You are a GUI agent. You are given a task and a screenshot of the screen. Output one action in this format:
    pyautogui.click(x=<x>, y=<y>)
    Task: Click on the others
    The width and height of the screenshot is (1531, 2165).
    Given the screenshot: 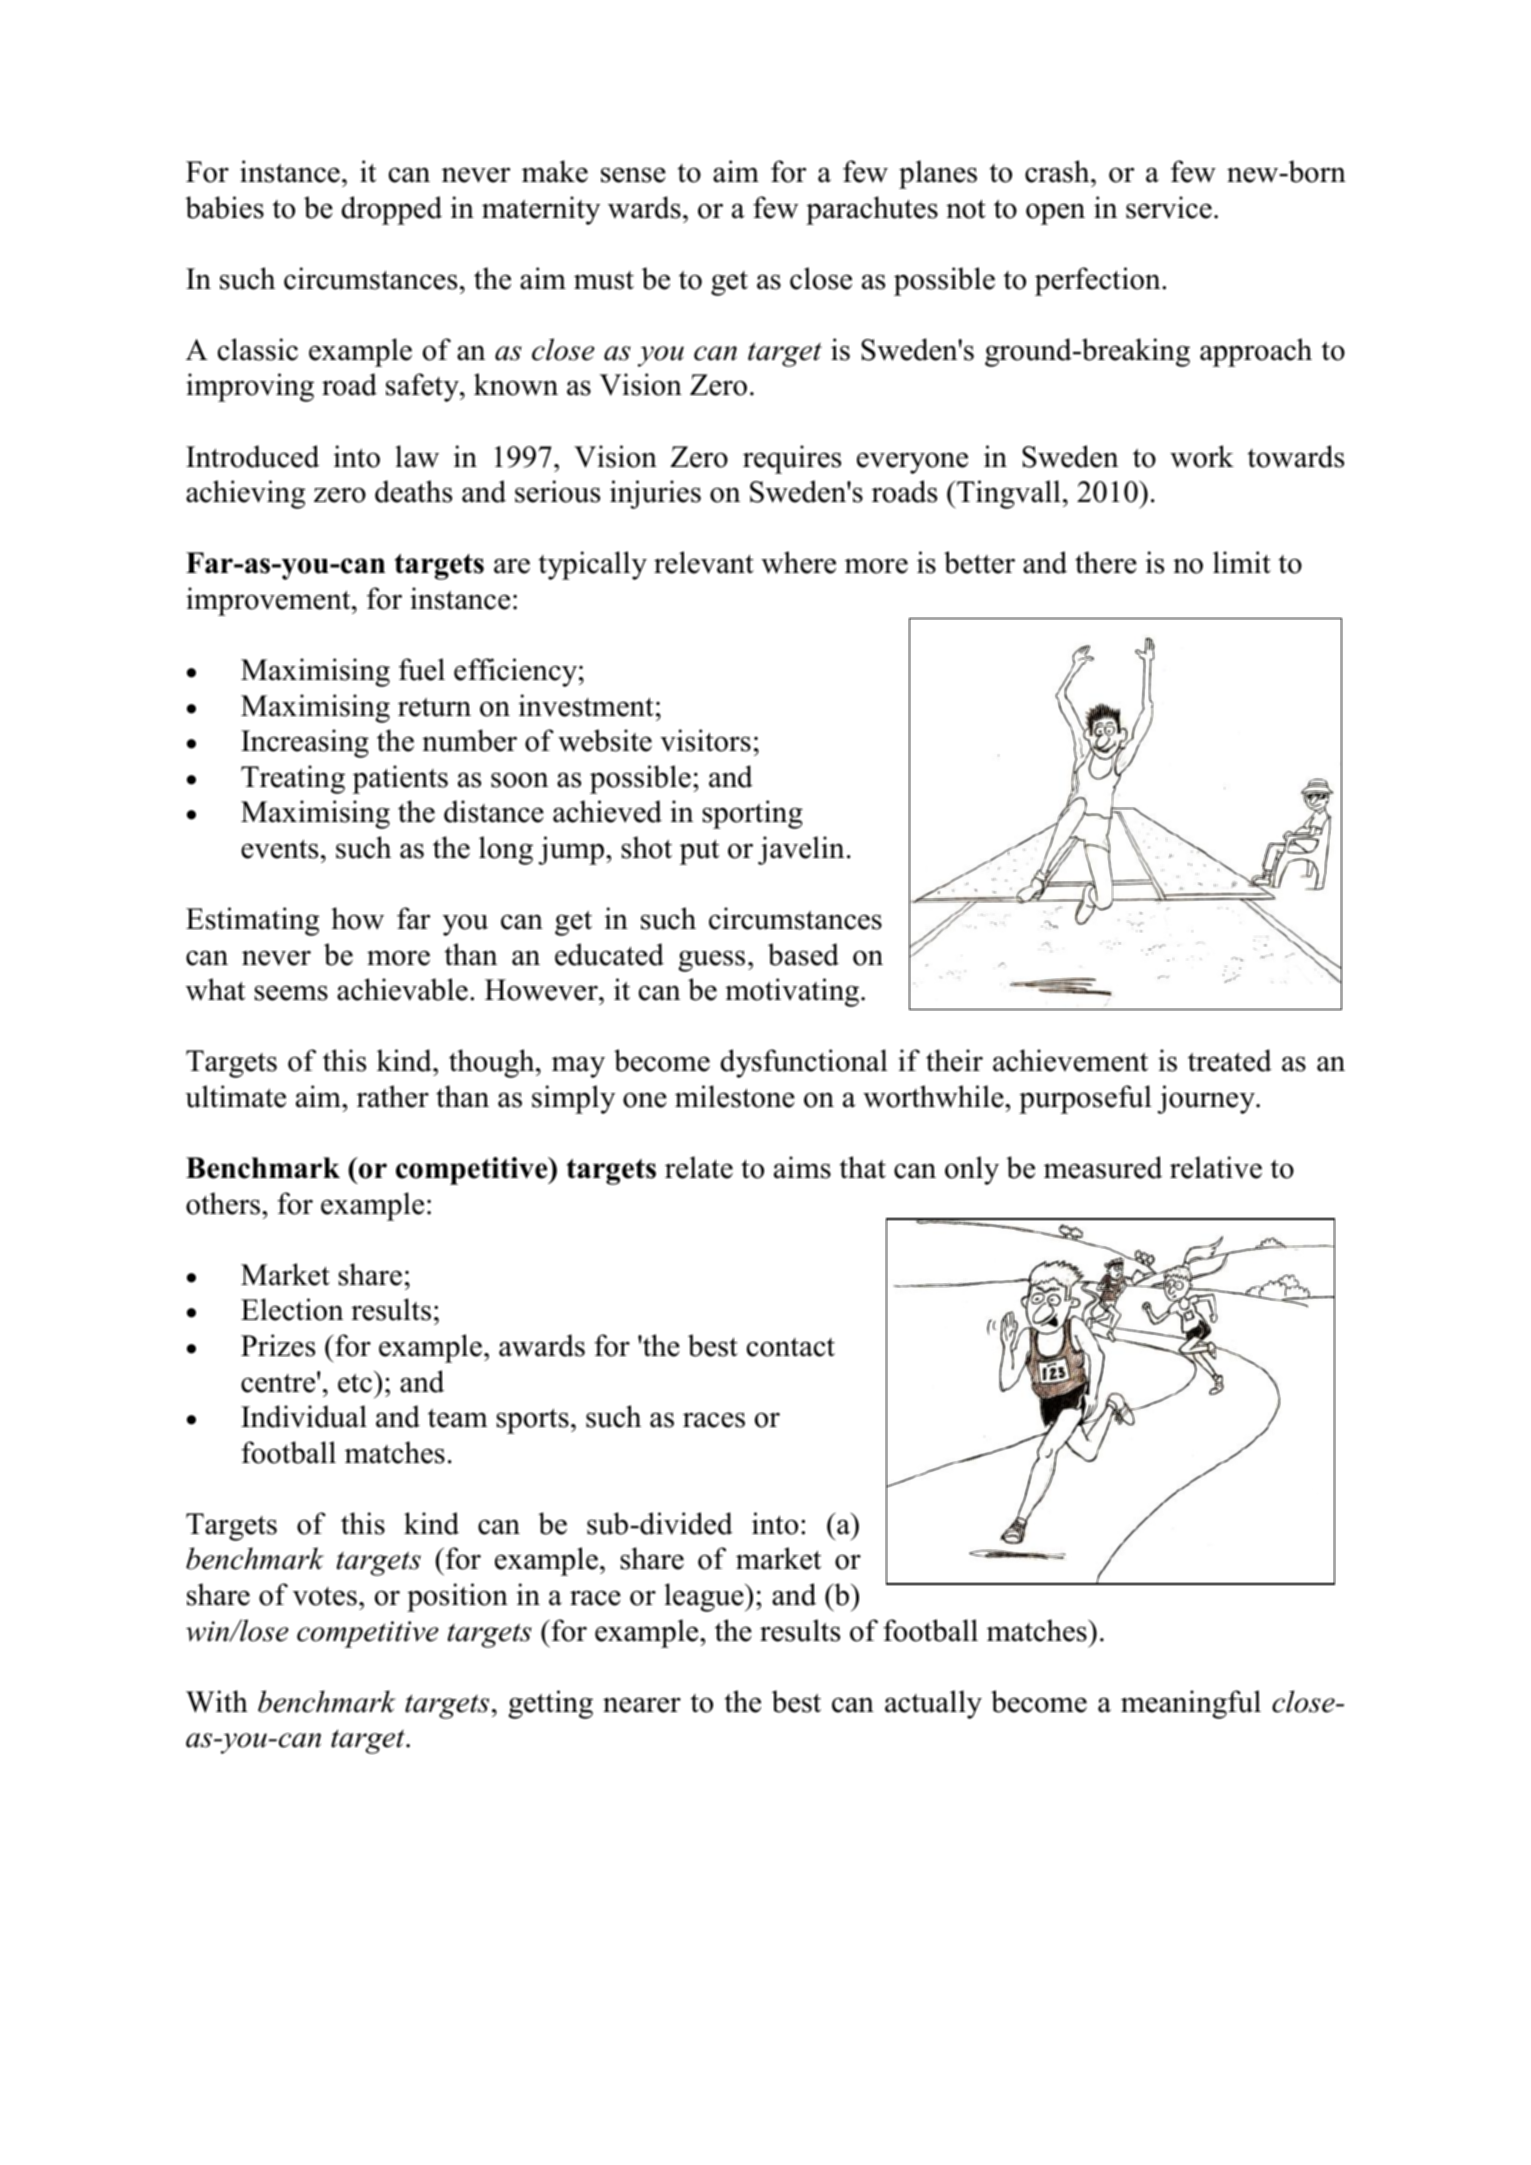 What is the action you would take?
    pyautogui.click(x=223, y=1203)
